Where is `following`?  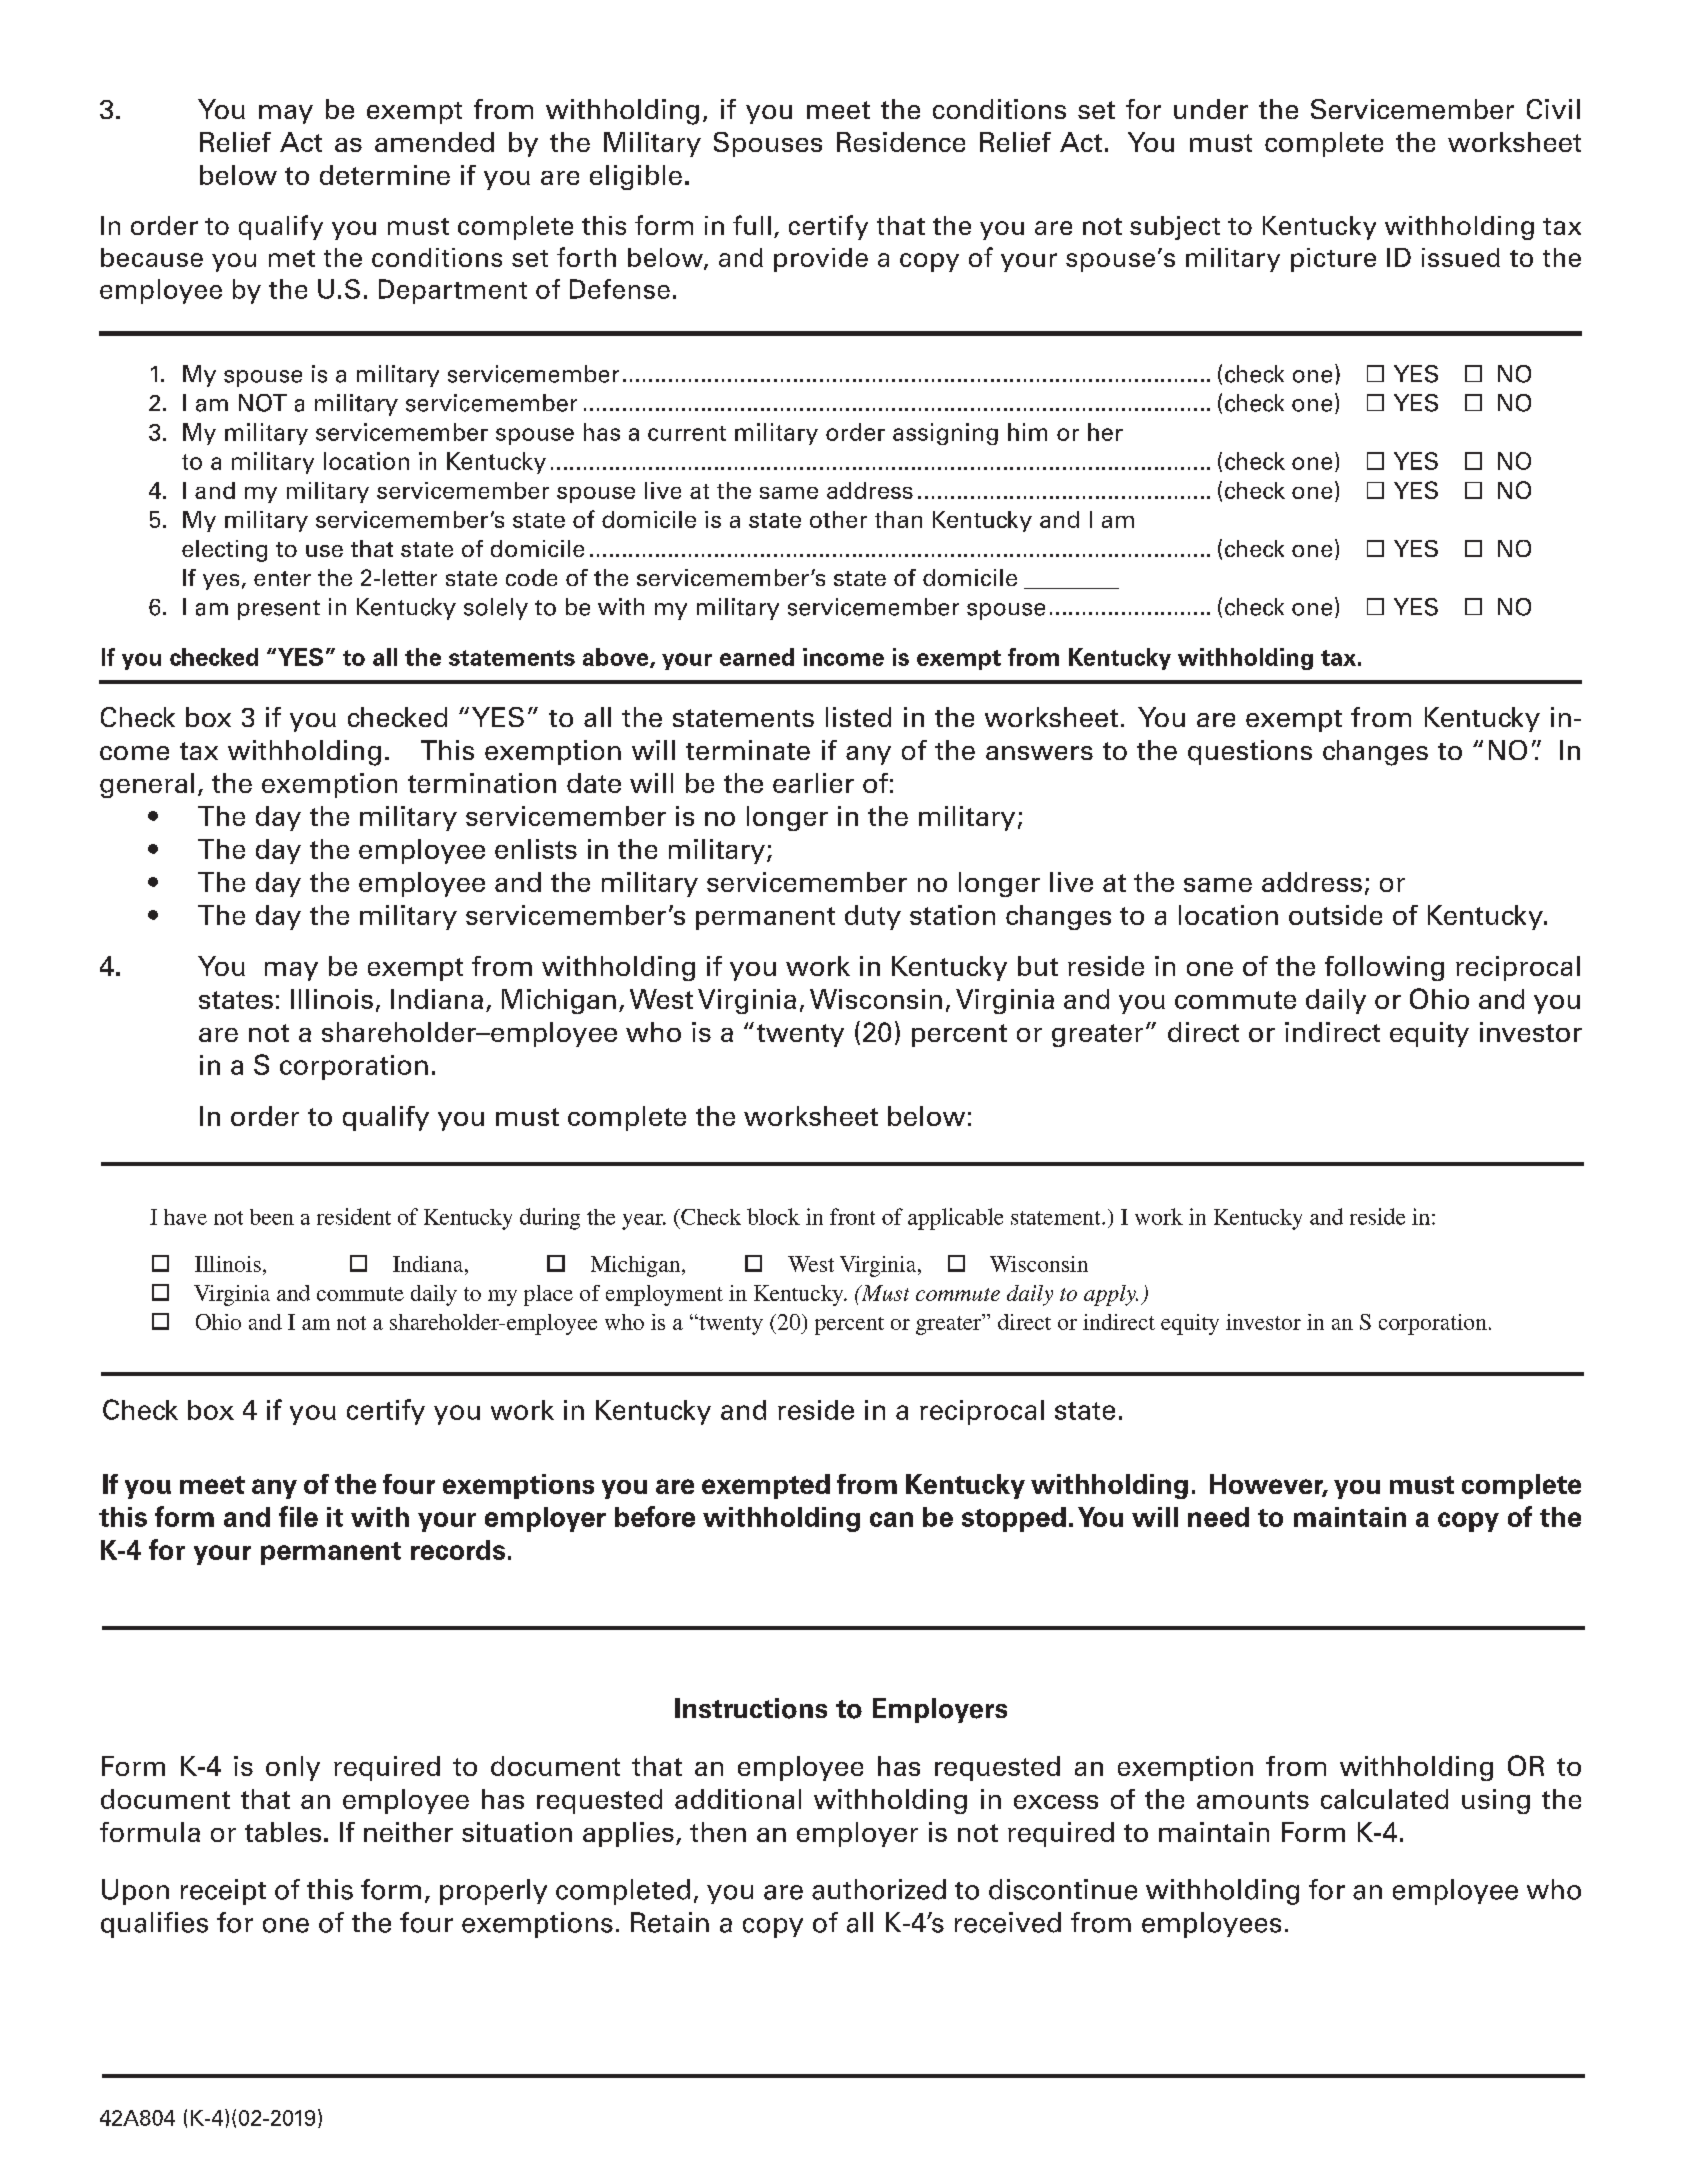 following is located at coordinates (1384, 968).
